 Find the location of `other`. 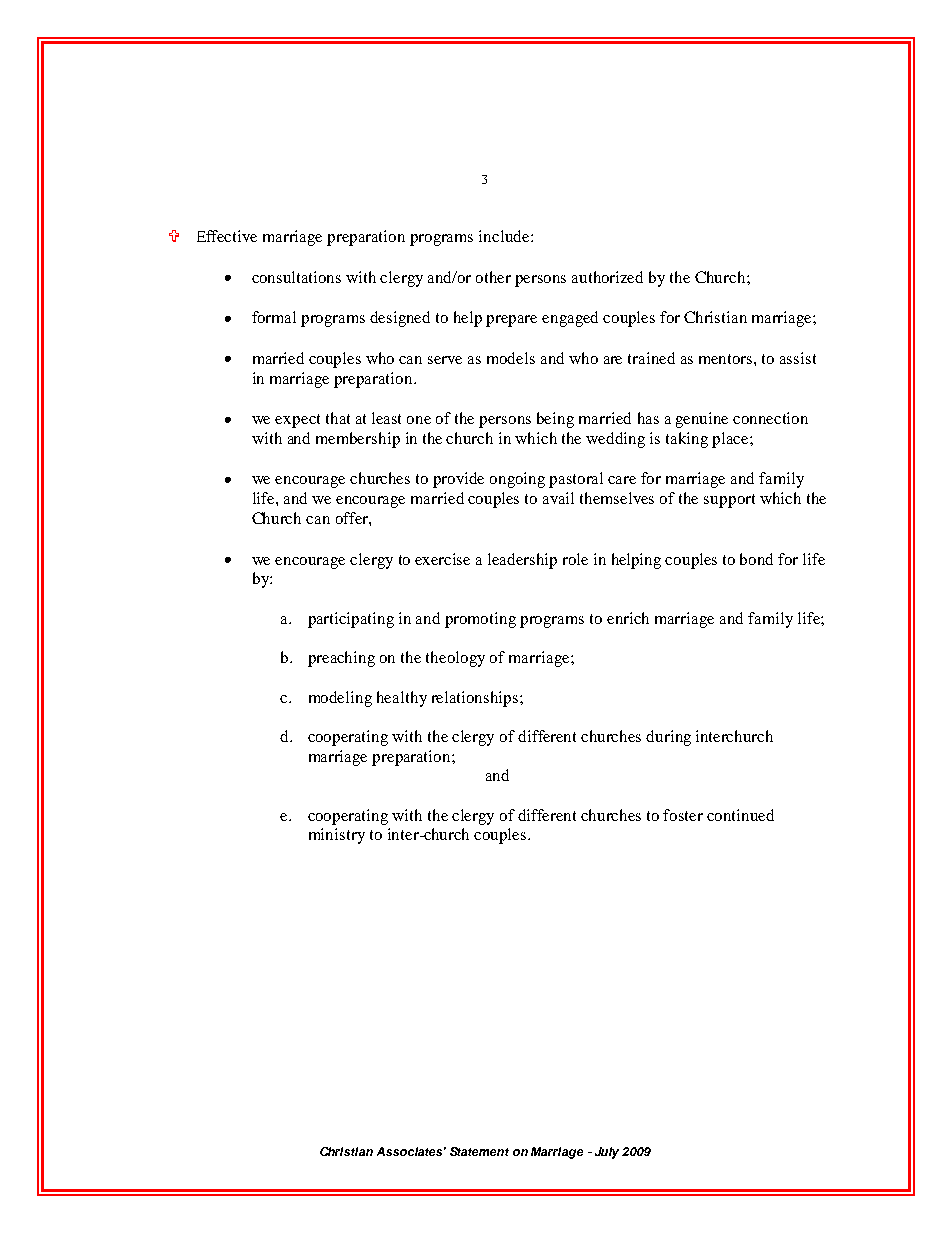

other is located at coordinates (493, 277).
